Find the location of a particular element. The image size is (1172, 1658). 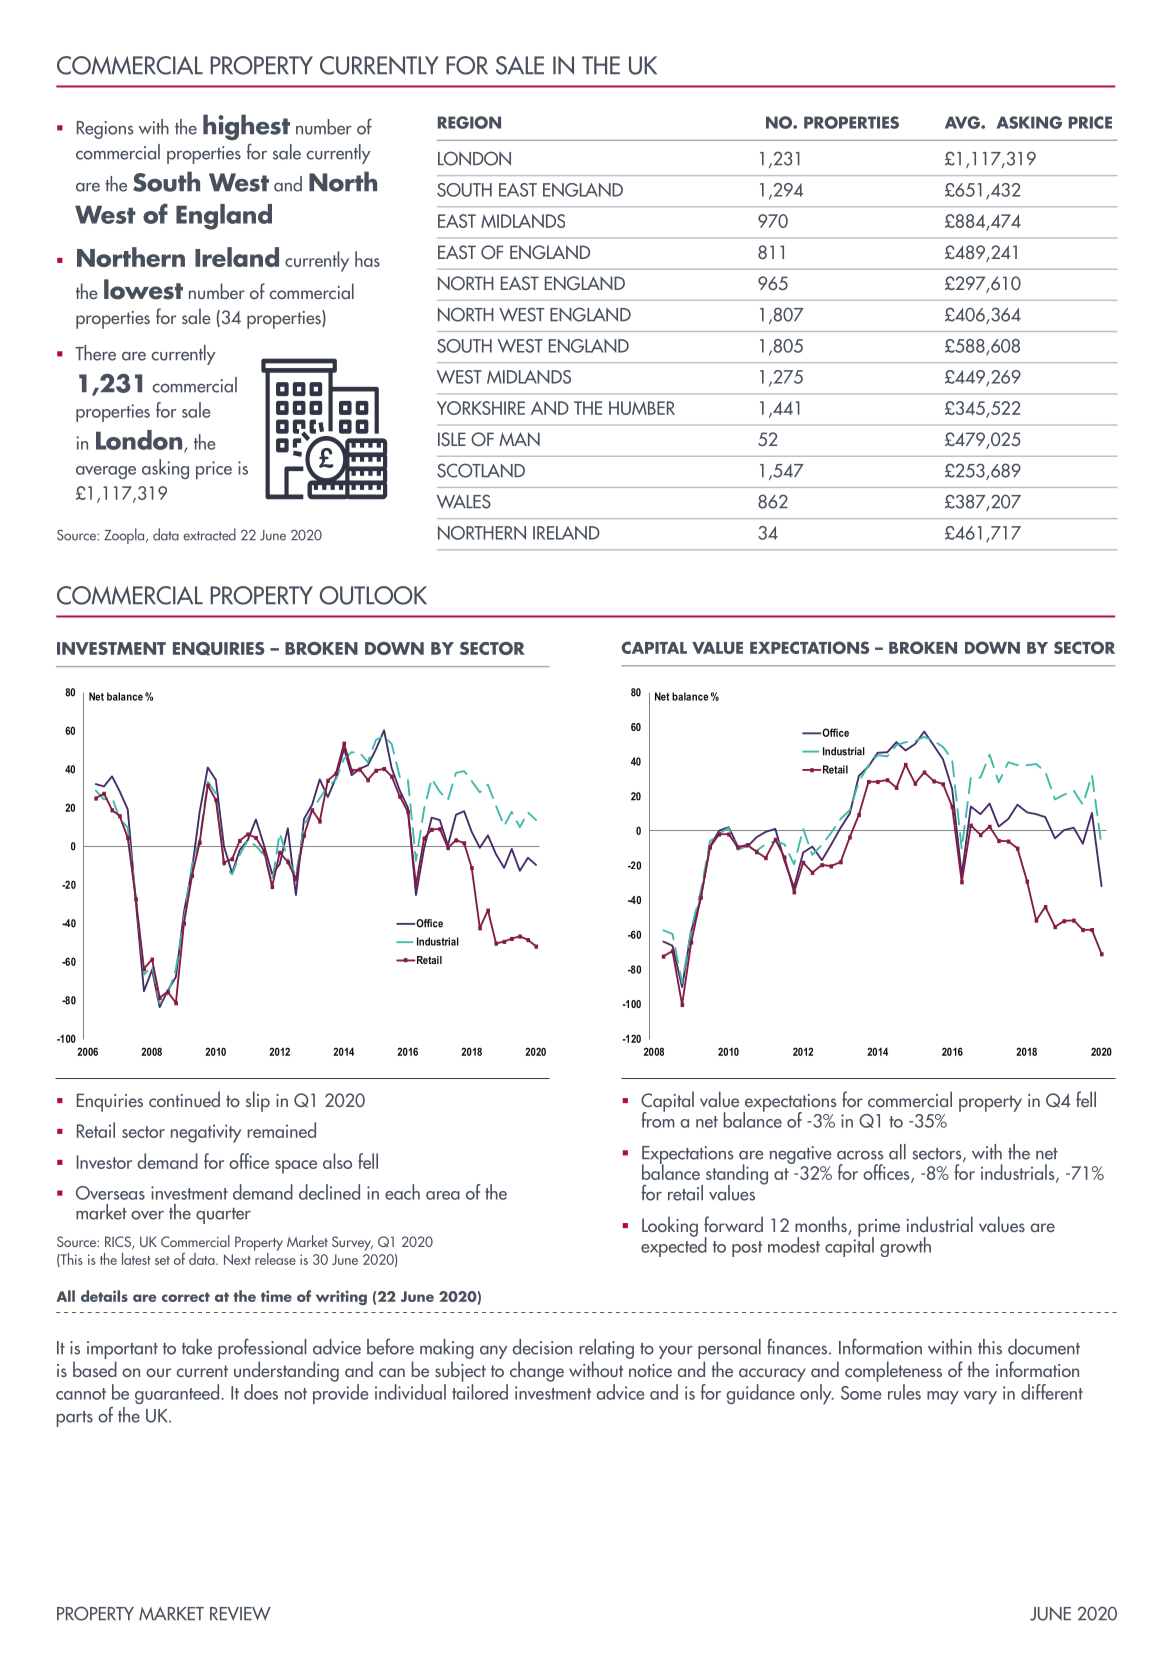

from is located at coordinates (658, 1118).
